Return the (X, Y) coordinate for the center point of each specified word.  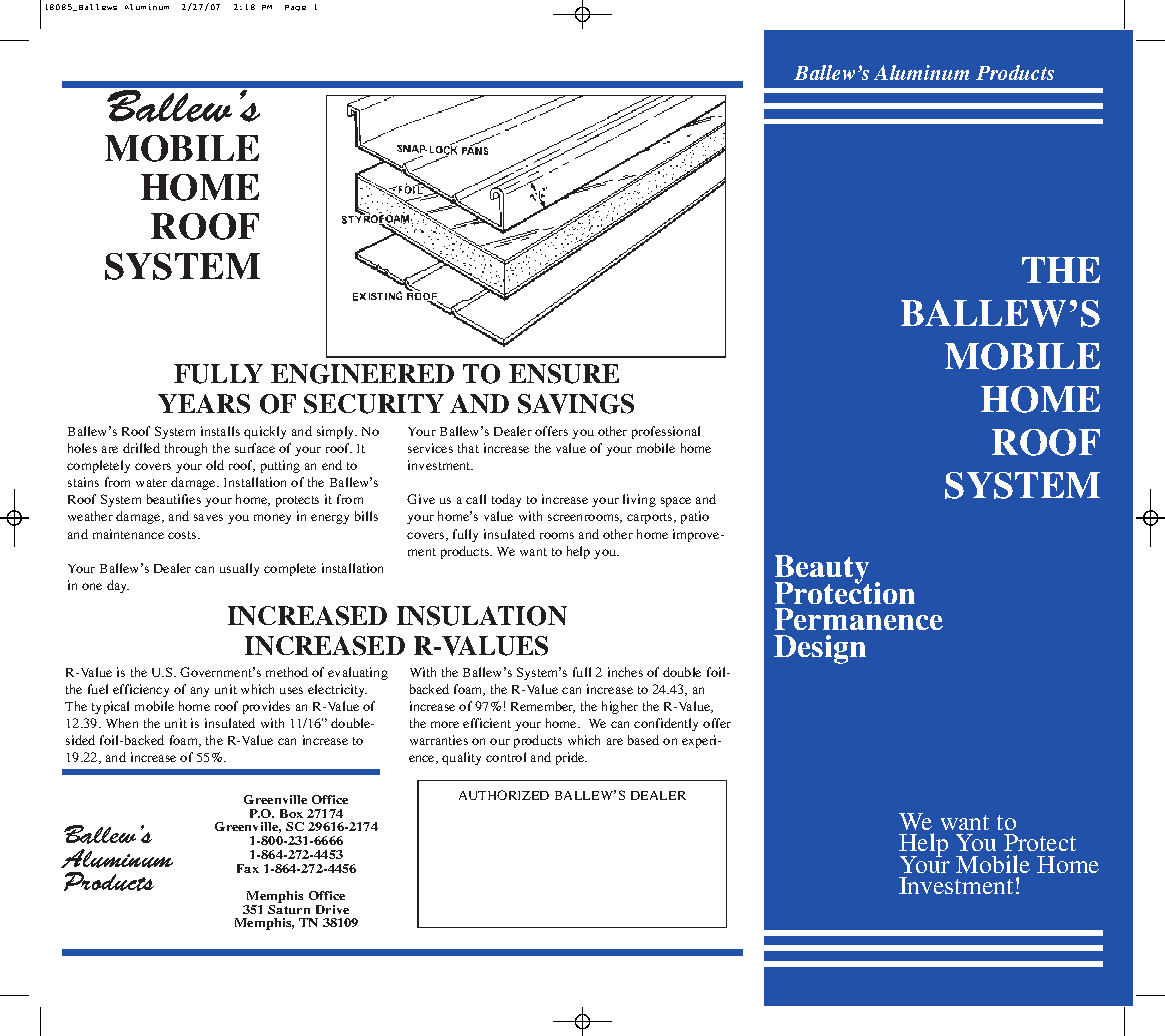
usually (239, 569)
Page (295, 8)
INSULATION (482, 616)
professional (666, 432)
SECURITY (374, 404)
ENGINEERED (362, 374)
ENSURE (564, 374)
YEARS (204, 404)
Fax (248, 868)
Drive (332, 909)
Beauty (822, 570)
